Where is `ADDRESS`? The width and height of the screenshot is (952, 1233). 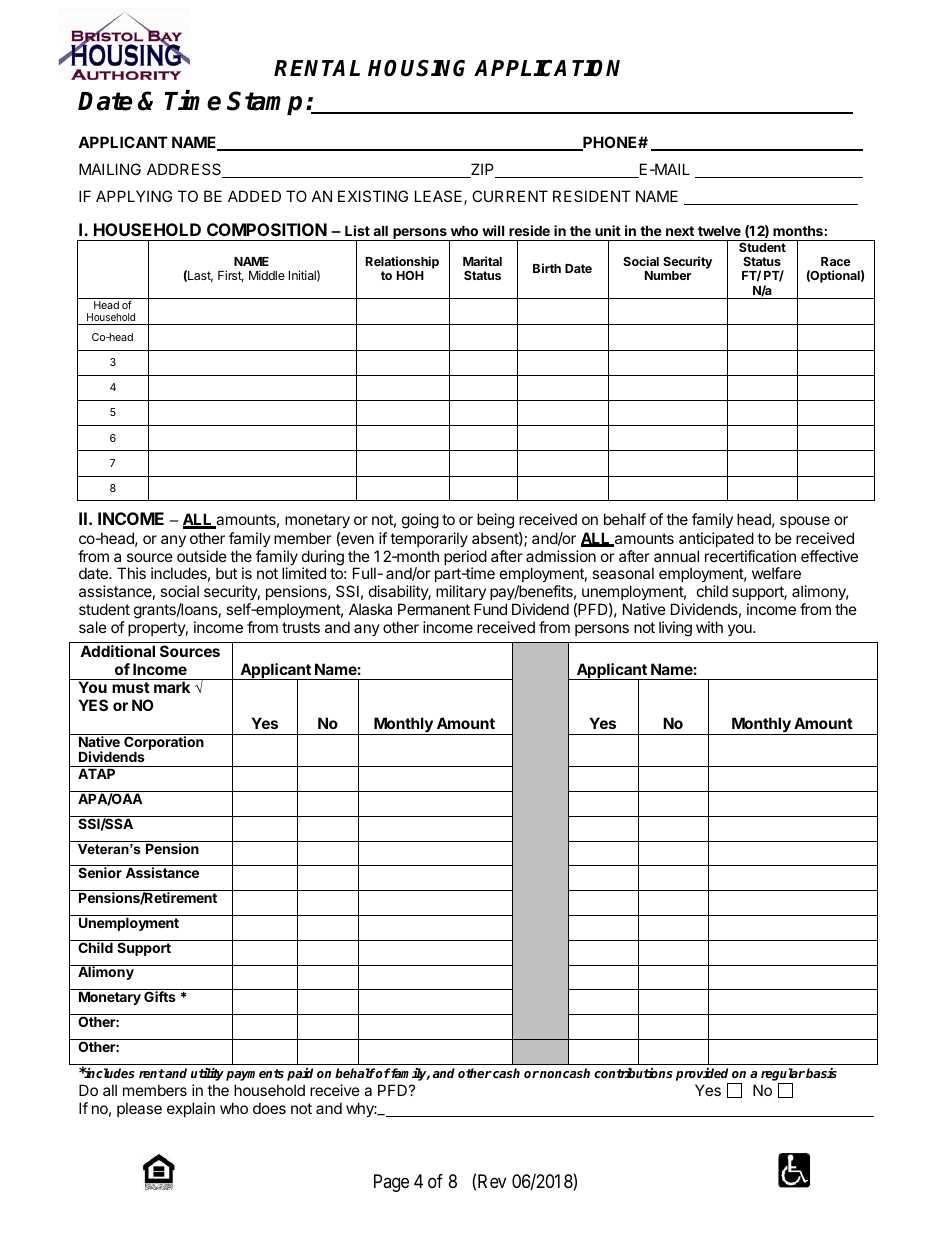
ADDRESS is located at coordinates (185, 170).
